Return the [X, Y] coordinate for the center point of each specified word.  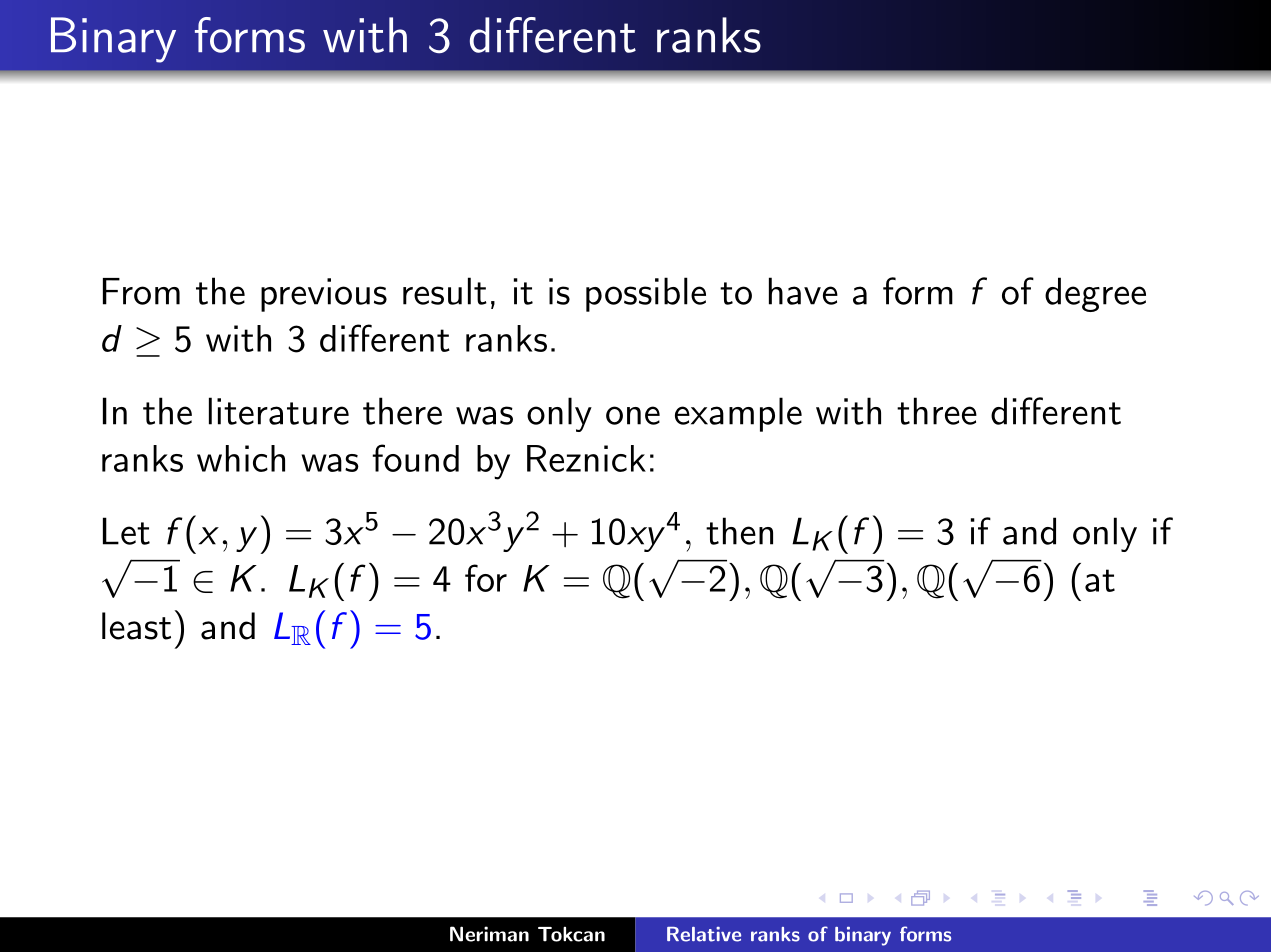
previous [324, 295]
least [136, 626]
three [937, 411]
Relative [704, 934]
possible [646, 294]
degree [1095, 294]
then [739, 531]
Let [126, 531]
